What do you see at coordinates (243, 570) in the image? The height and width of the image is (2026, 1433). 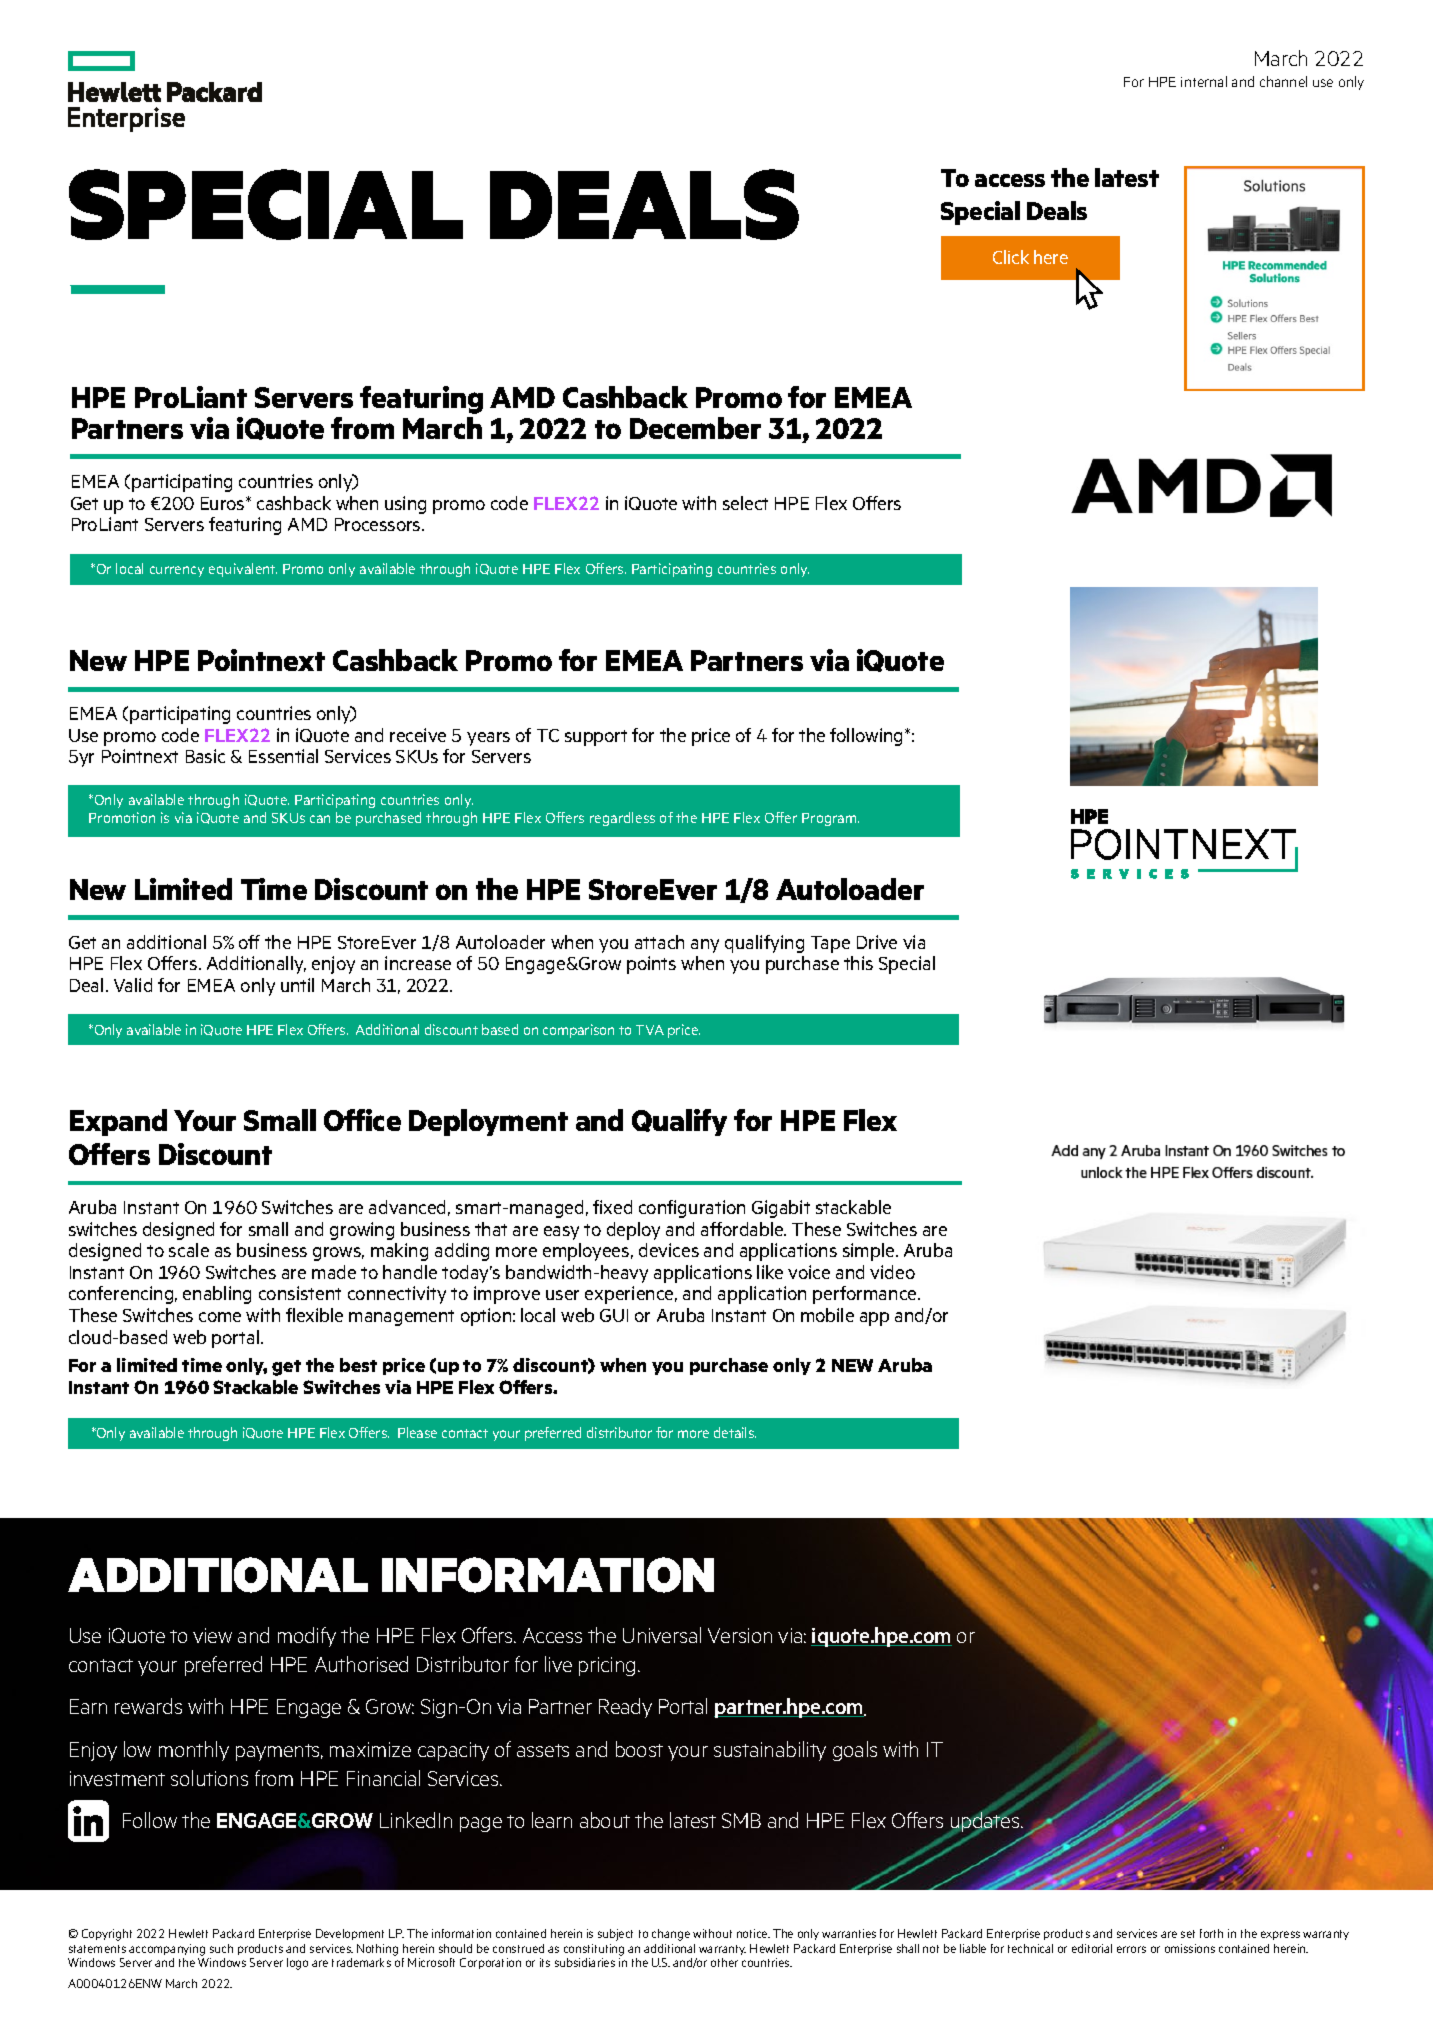 I see `equivalent` at bounding box center [243, 570].
